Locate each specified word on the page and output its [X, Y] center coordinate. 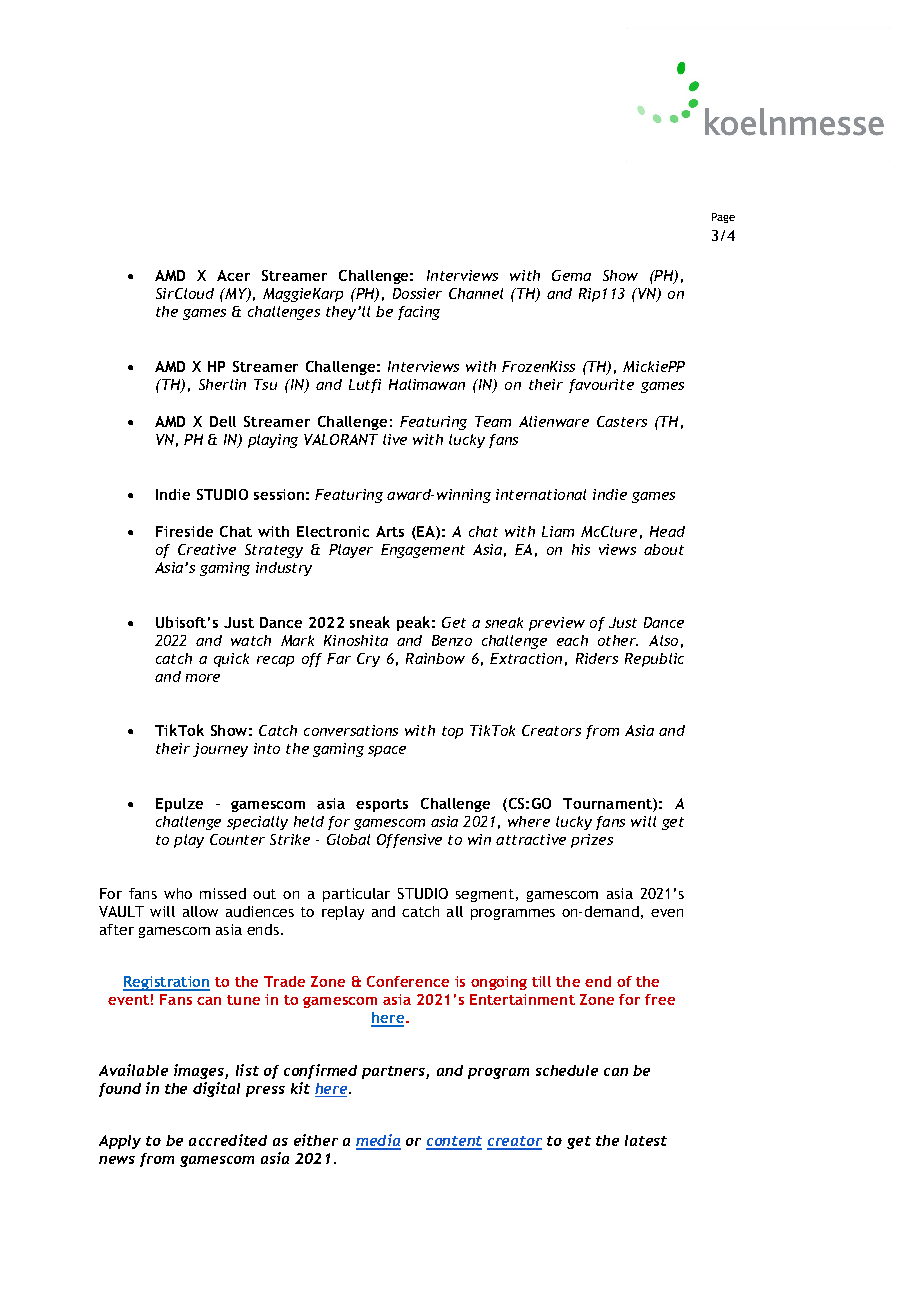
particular [356, 895]
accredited [228, 1140]
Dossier [417, 293]
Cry [368, 660]
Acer [233, 275]
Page [723, 218]
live [395, 439]
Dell [223, 421]
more [203, 678]
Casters [622, 421]
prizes [592, 841]
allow [200, 911]
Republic [654, 660]
